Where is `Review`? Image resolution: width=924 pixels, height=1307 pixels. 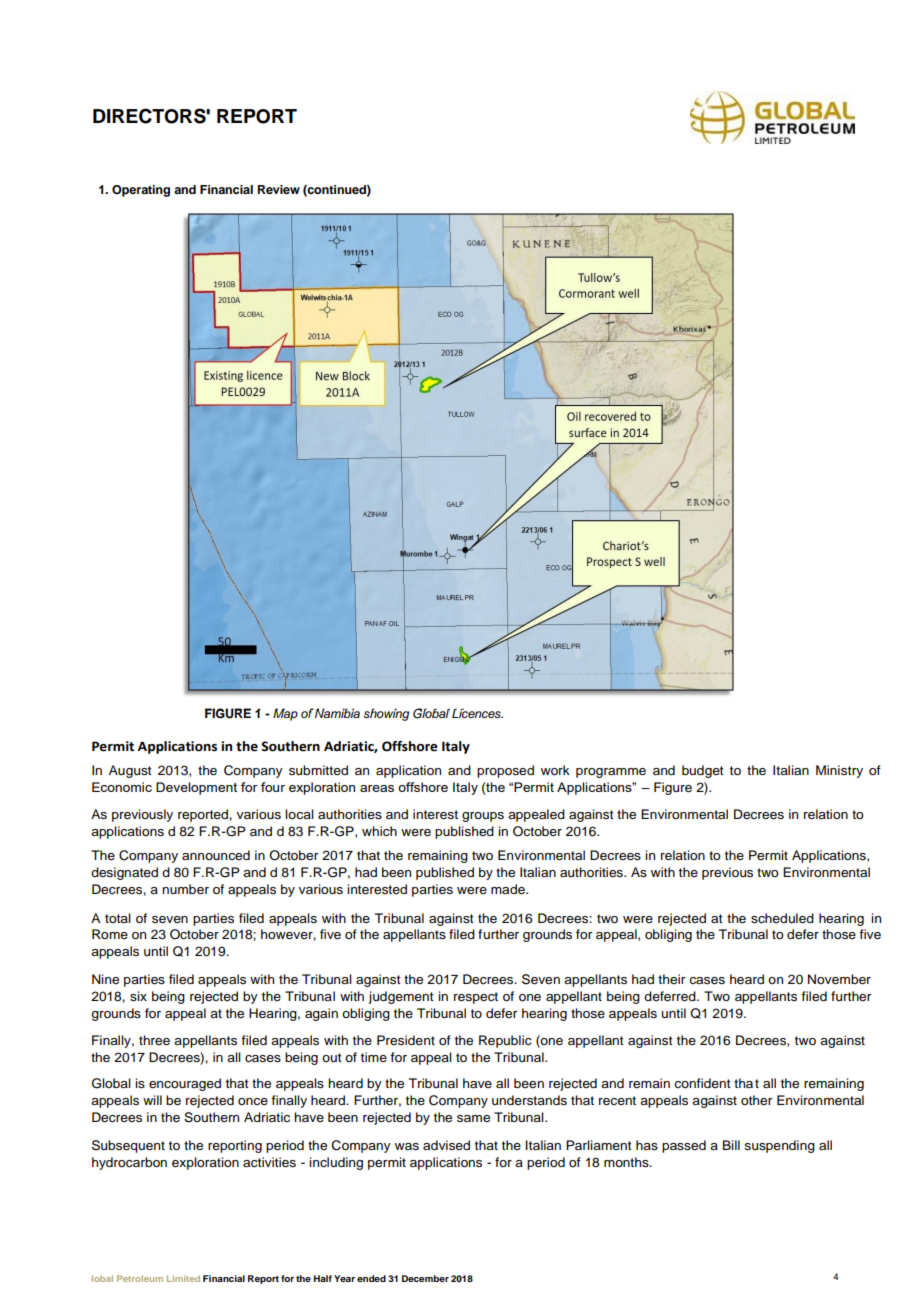
Review is located at coordinates (279, 189).
